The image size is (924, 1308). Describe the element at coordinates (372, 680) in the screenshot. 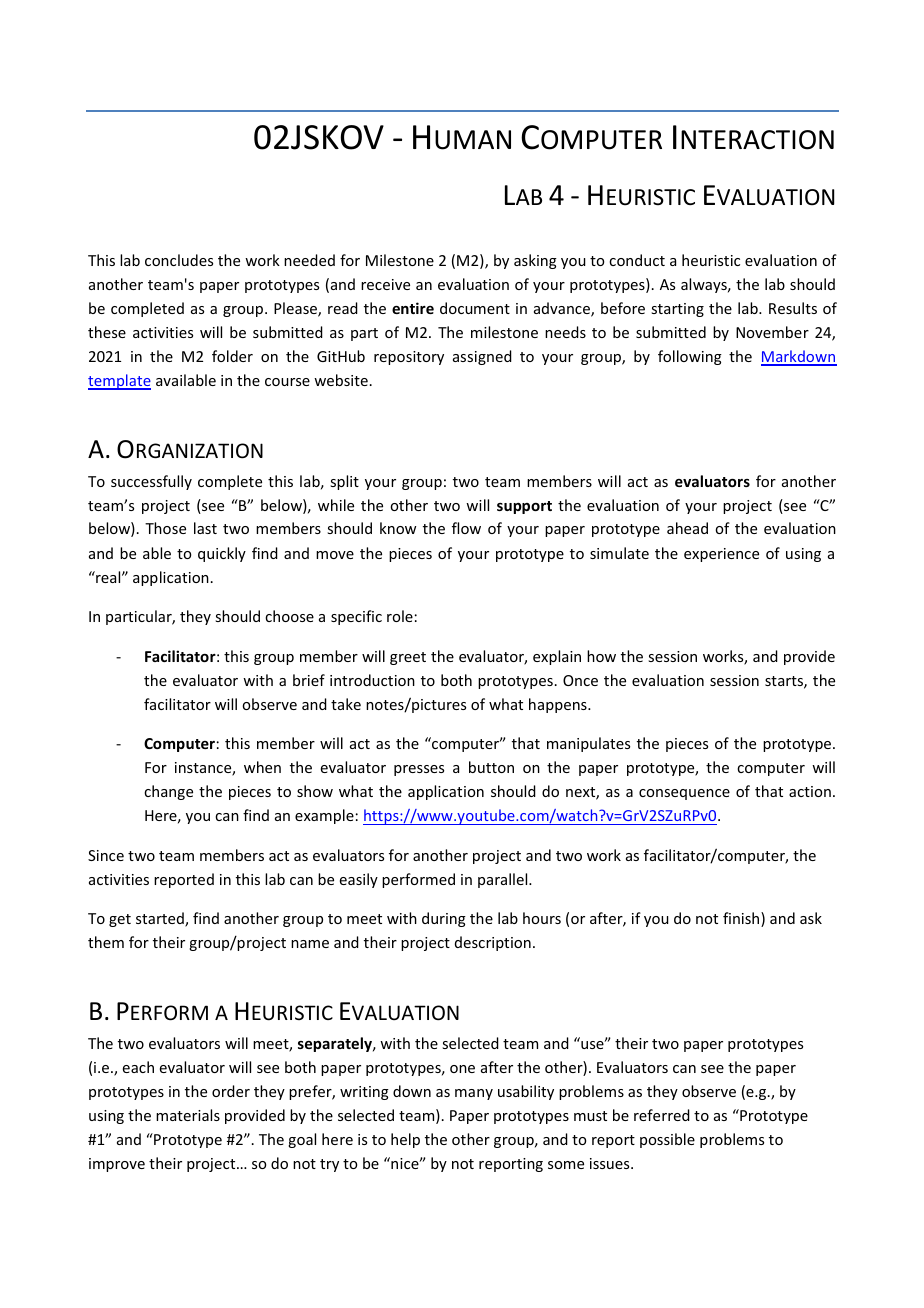

I see `introduction` at that location.
